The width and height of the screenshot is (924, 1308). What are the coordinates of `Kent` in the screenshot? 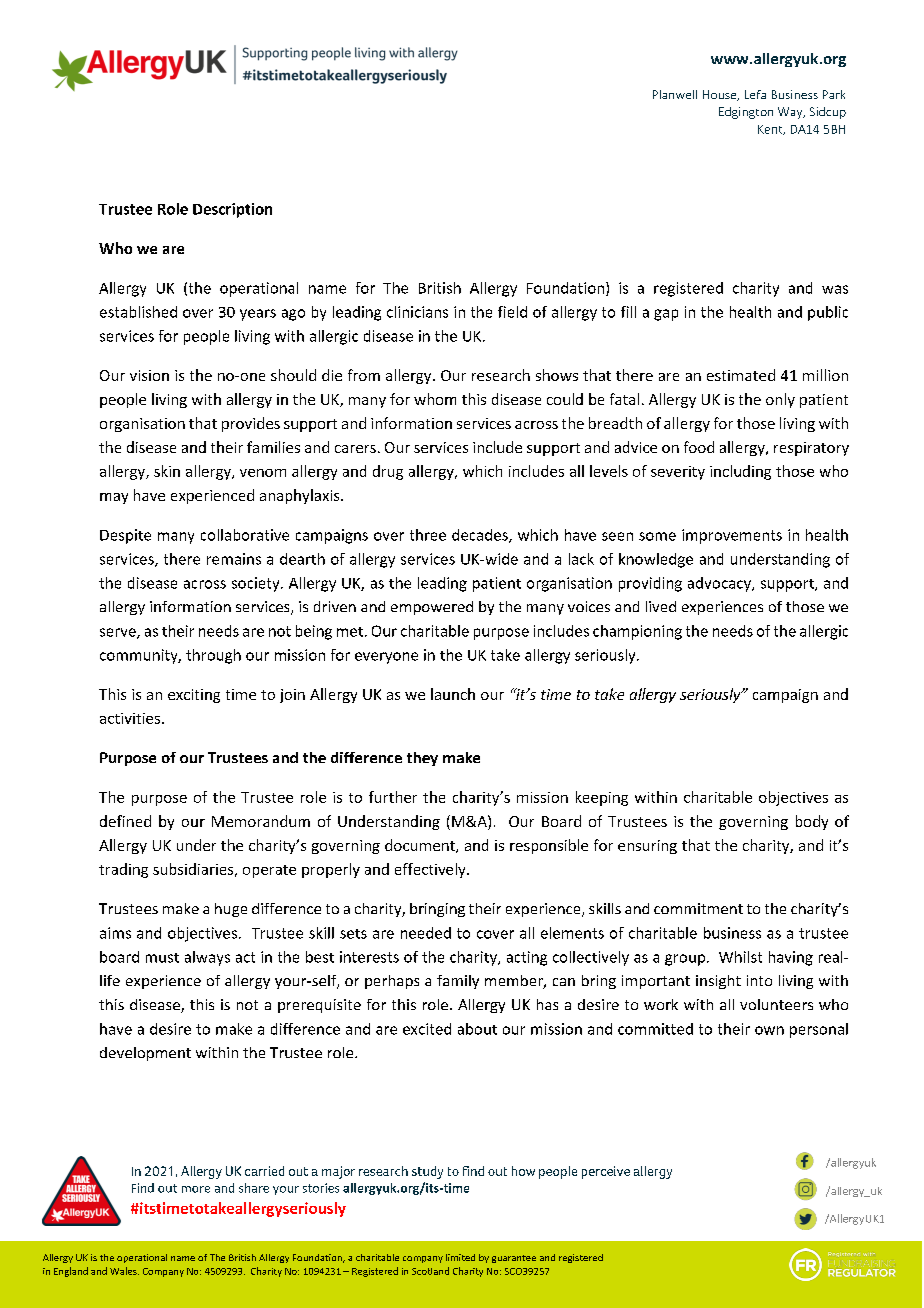 It's located at (771, 130).
